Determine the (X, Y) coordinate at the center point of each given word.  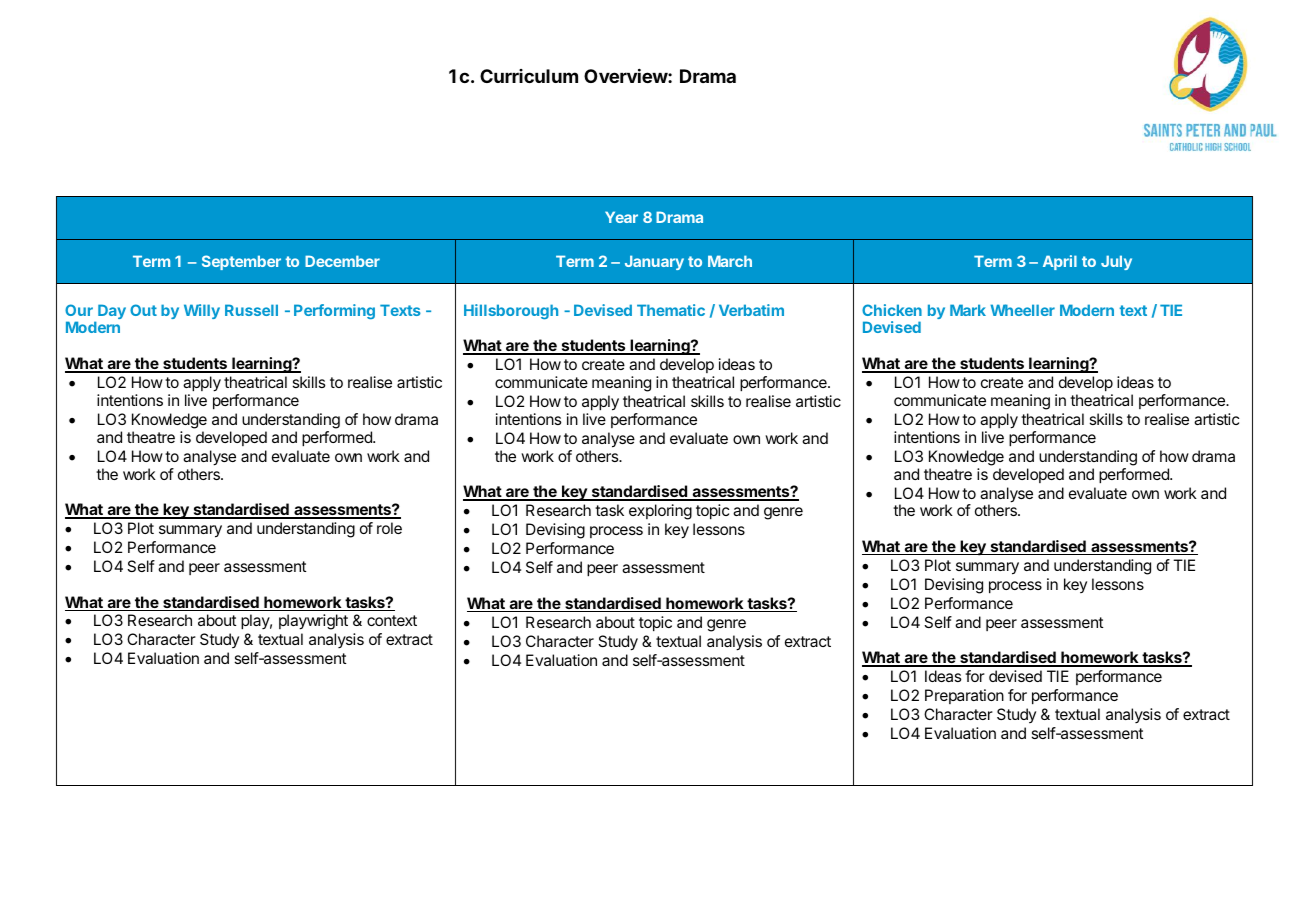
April (1060, 262)
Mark (968, 310)
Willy (202, 311)
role (389, 528)
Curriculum (529, 76)
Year (621, 217)
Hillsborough (511, 311)
